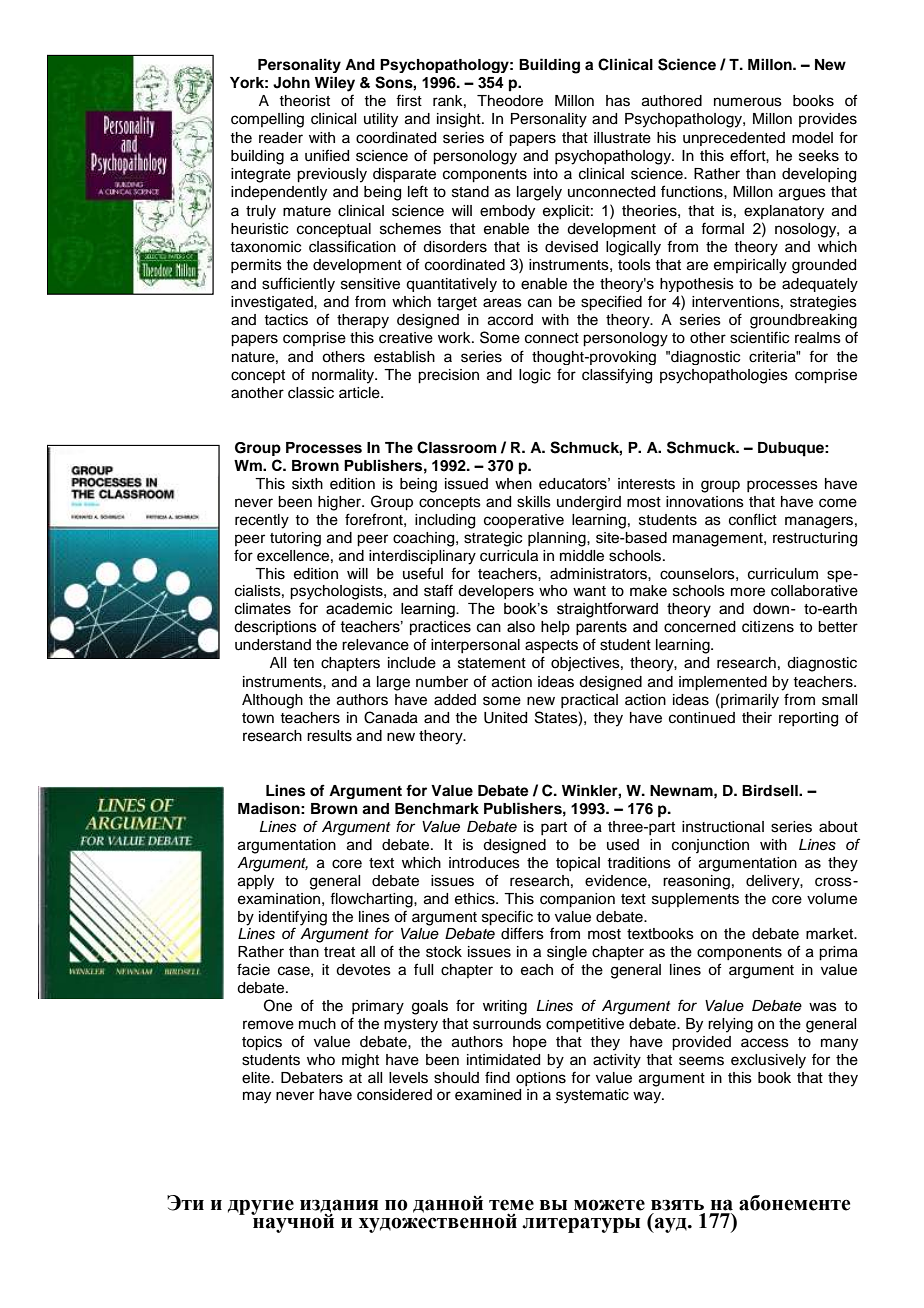  Describe the element at coordinates (534, 502) in the screenshot. I see `skills` at that location.
